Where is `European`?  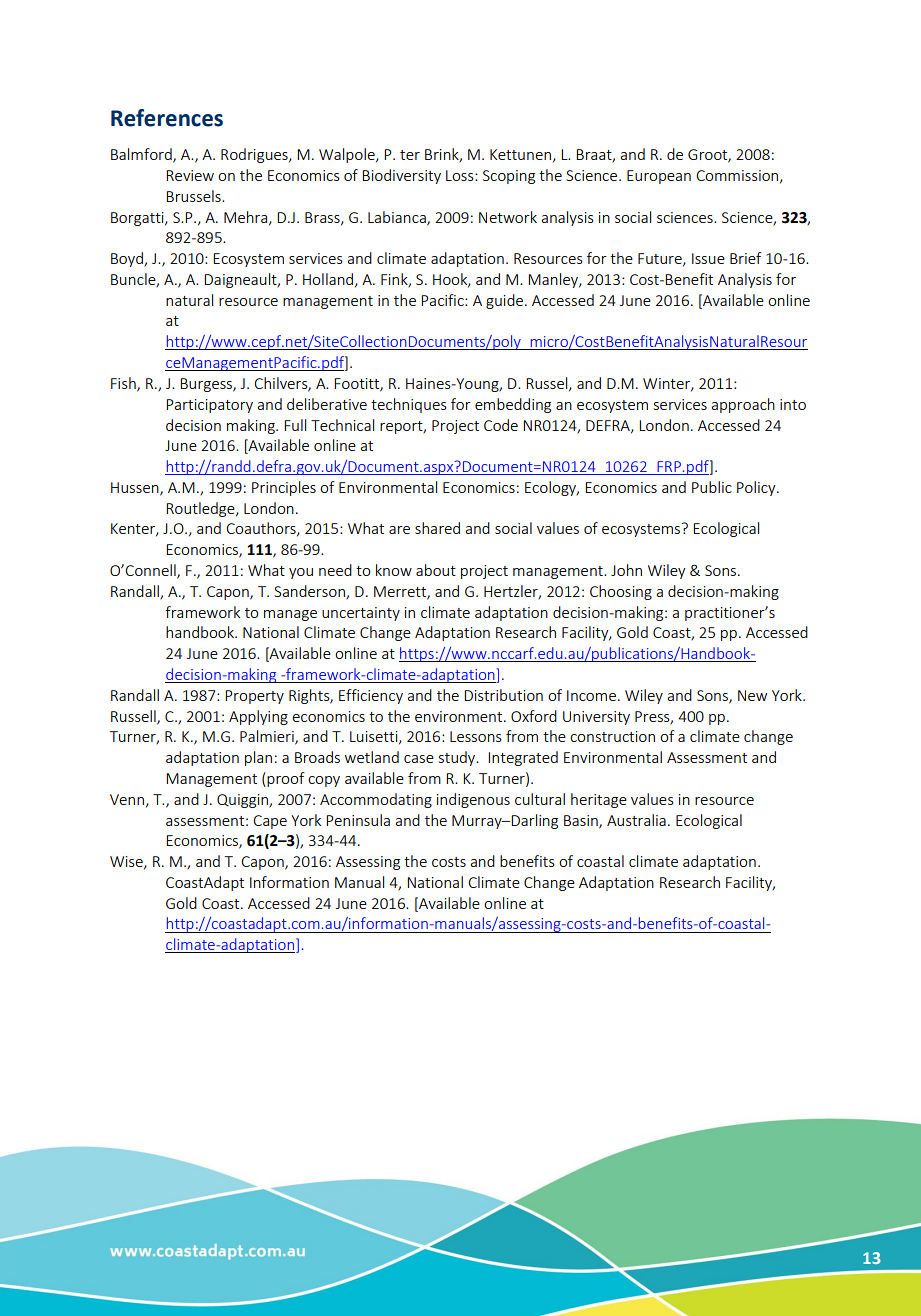 European is located at coordinates (659, 177).
